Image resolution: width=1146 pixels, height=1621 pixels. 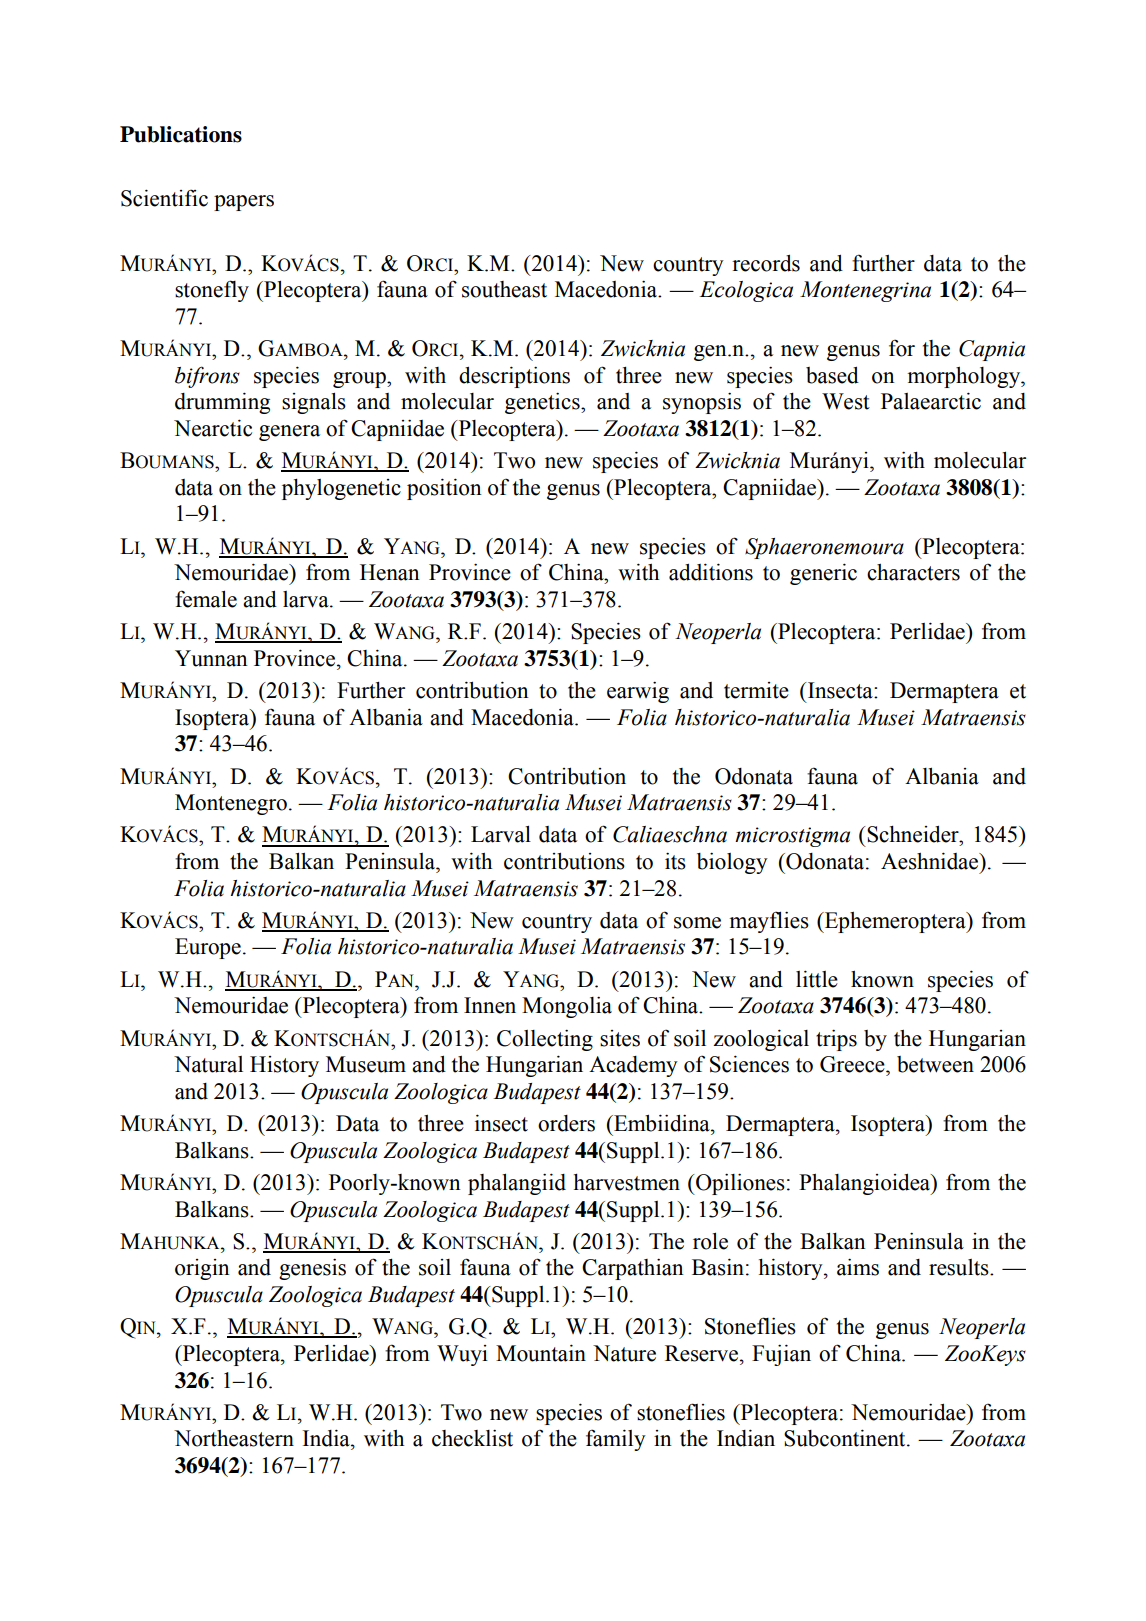 I want to click on generic, so click(x=823, y=574).
